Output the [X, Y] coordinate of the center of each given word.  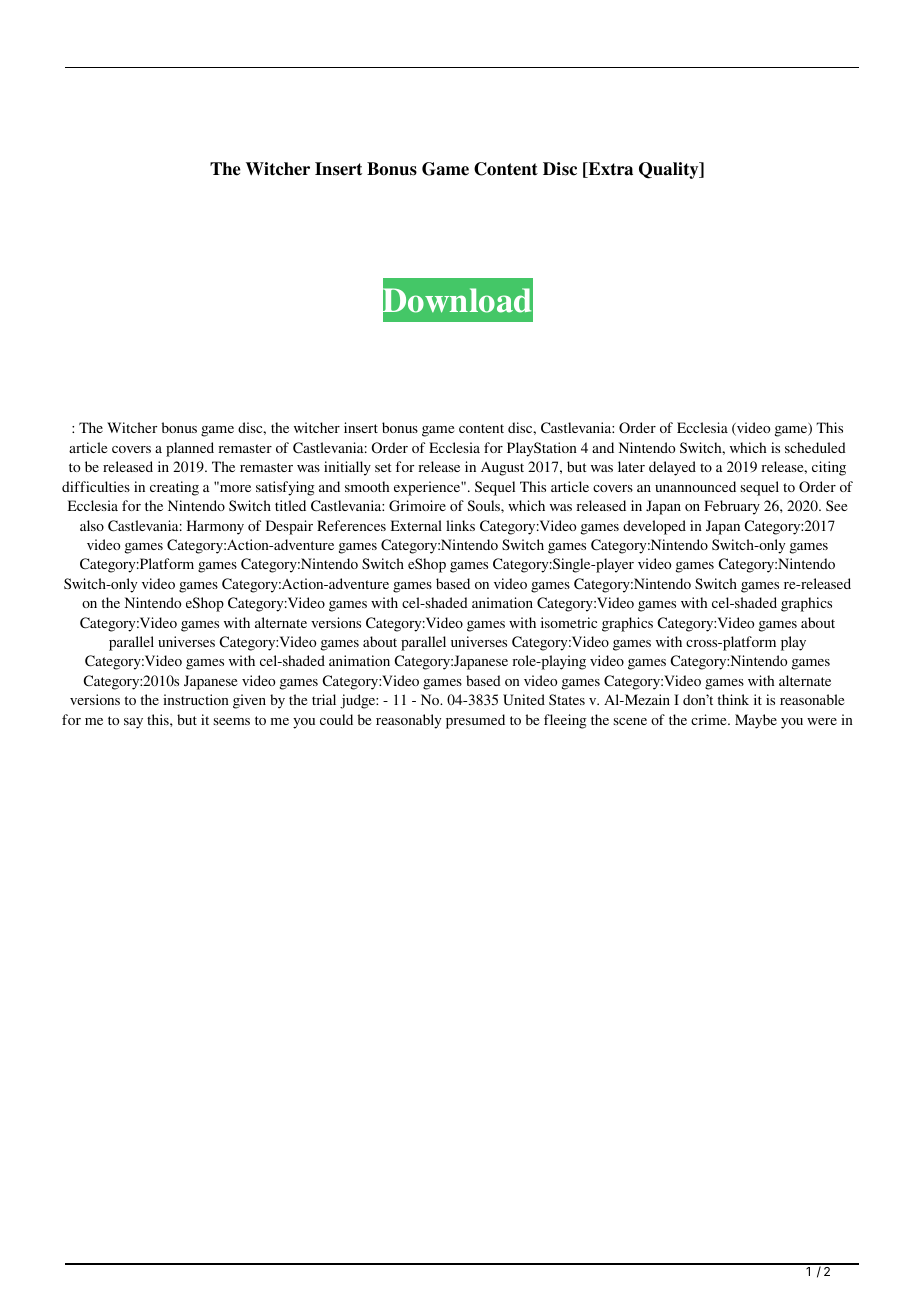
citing [829, 468]
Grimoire [417, 505]
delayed [672, 468]
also [92, 525]
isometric [569, 622]
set [383, 467]
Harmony [215, 527]
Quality [670, 170]
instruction [196, 699]
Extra [609, 170]
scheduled [815, 447]
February [732, 507]
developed [654, 527]
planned [190, 449]
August [502, 469]
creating [174, 488]
